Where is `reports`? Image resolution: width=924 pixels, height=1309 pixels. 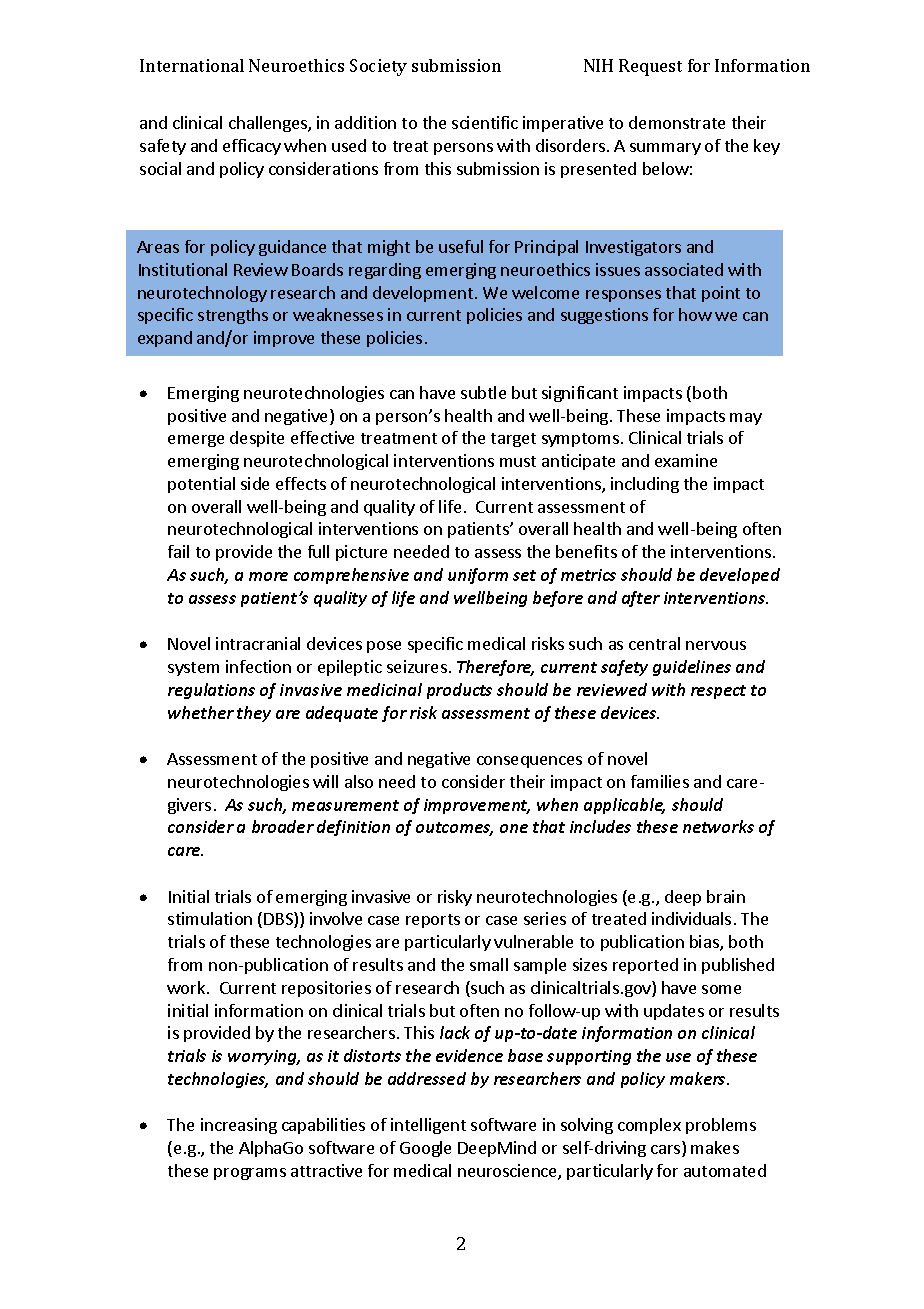 reports is located at coordinates (433, 921).
